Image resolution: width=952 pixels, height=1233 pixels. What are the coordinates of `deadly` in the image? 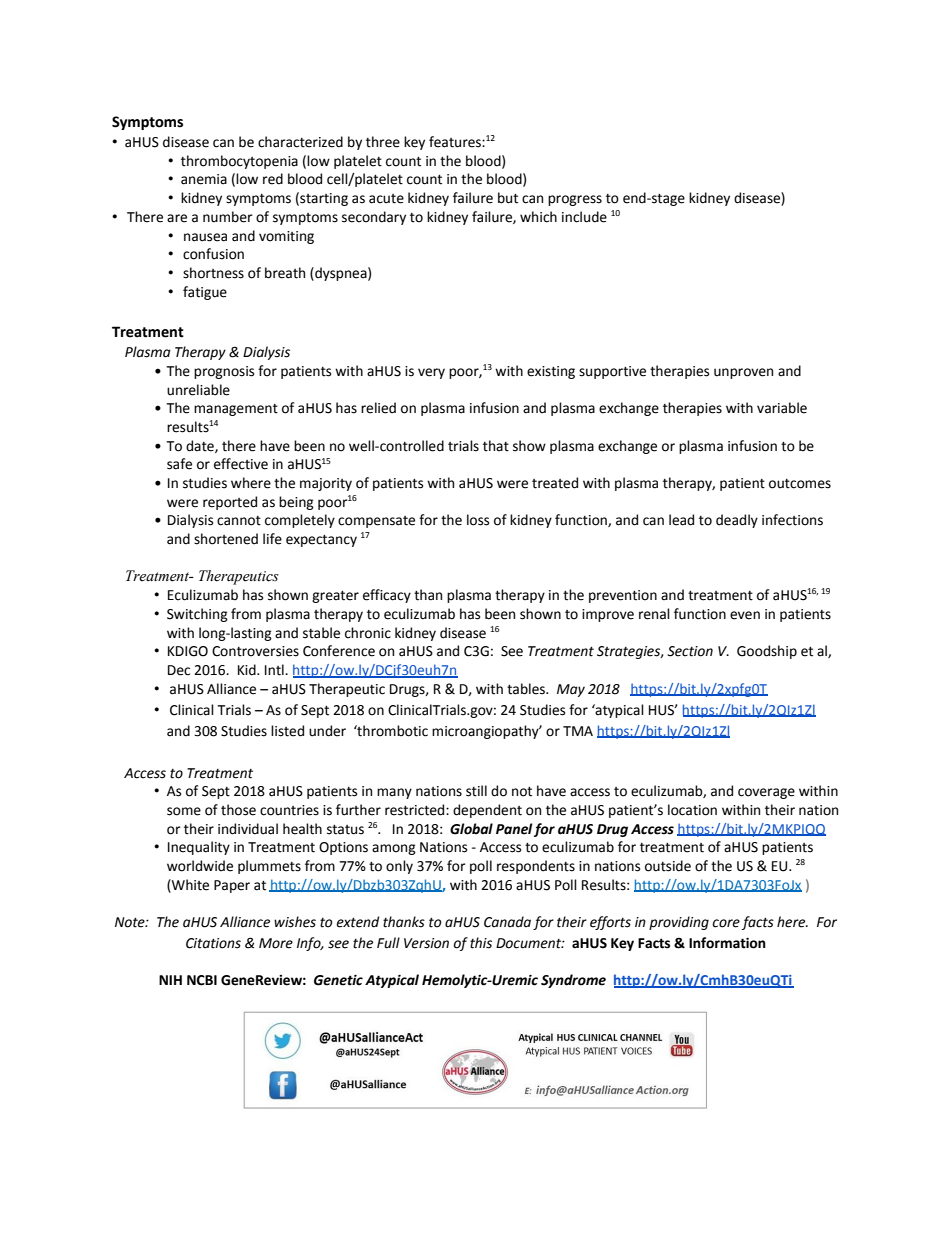 It's located at (737, 521).
